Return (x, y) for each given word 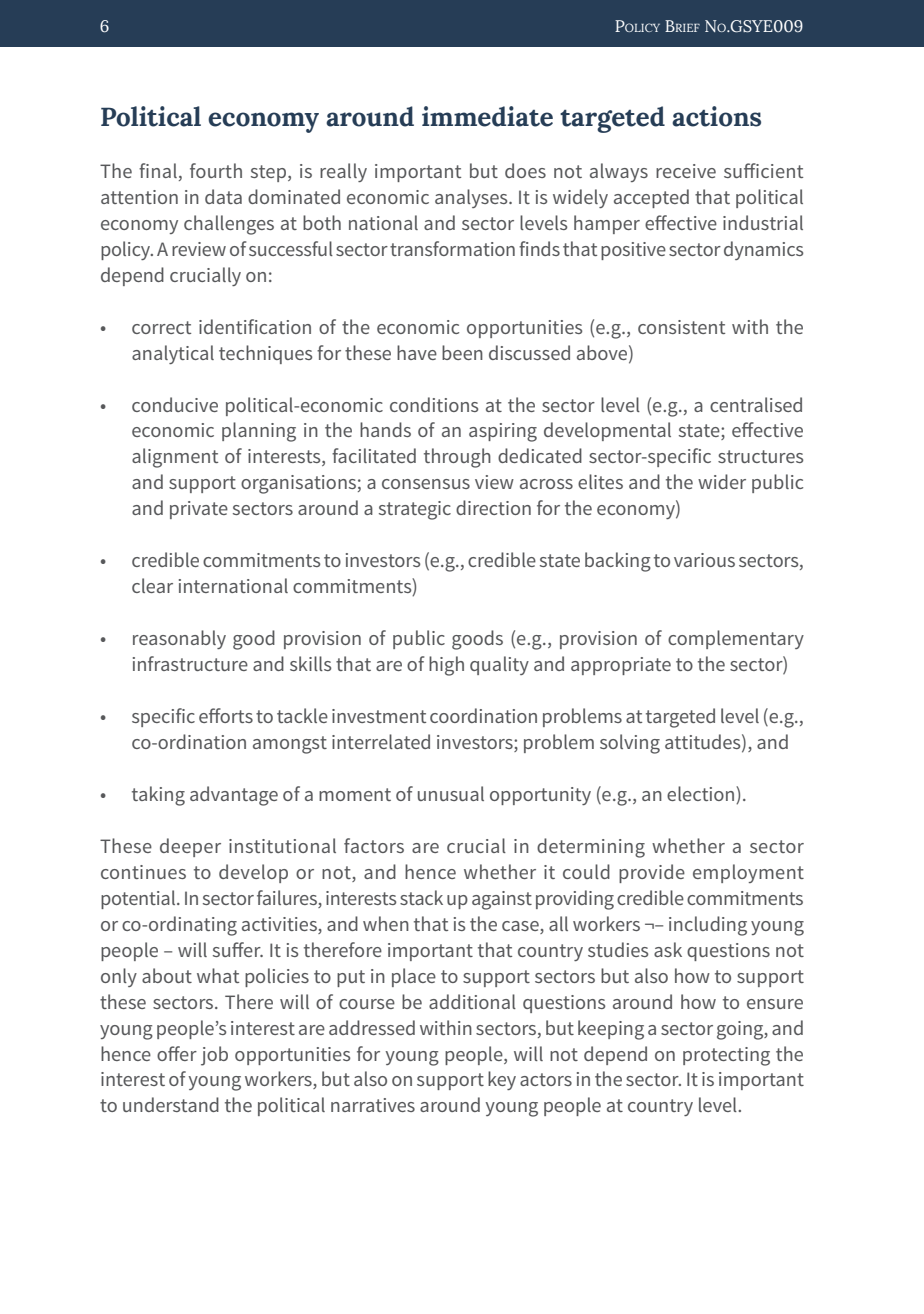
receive (686, 171)
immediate (487, 116)
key (502, 1080)
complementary (736, 639)
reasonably (179, 639)
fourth (216, 170)
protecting (726, 1056)
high (446, 666)
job (214, 1056)
